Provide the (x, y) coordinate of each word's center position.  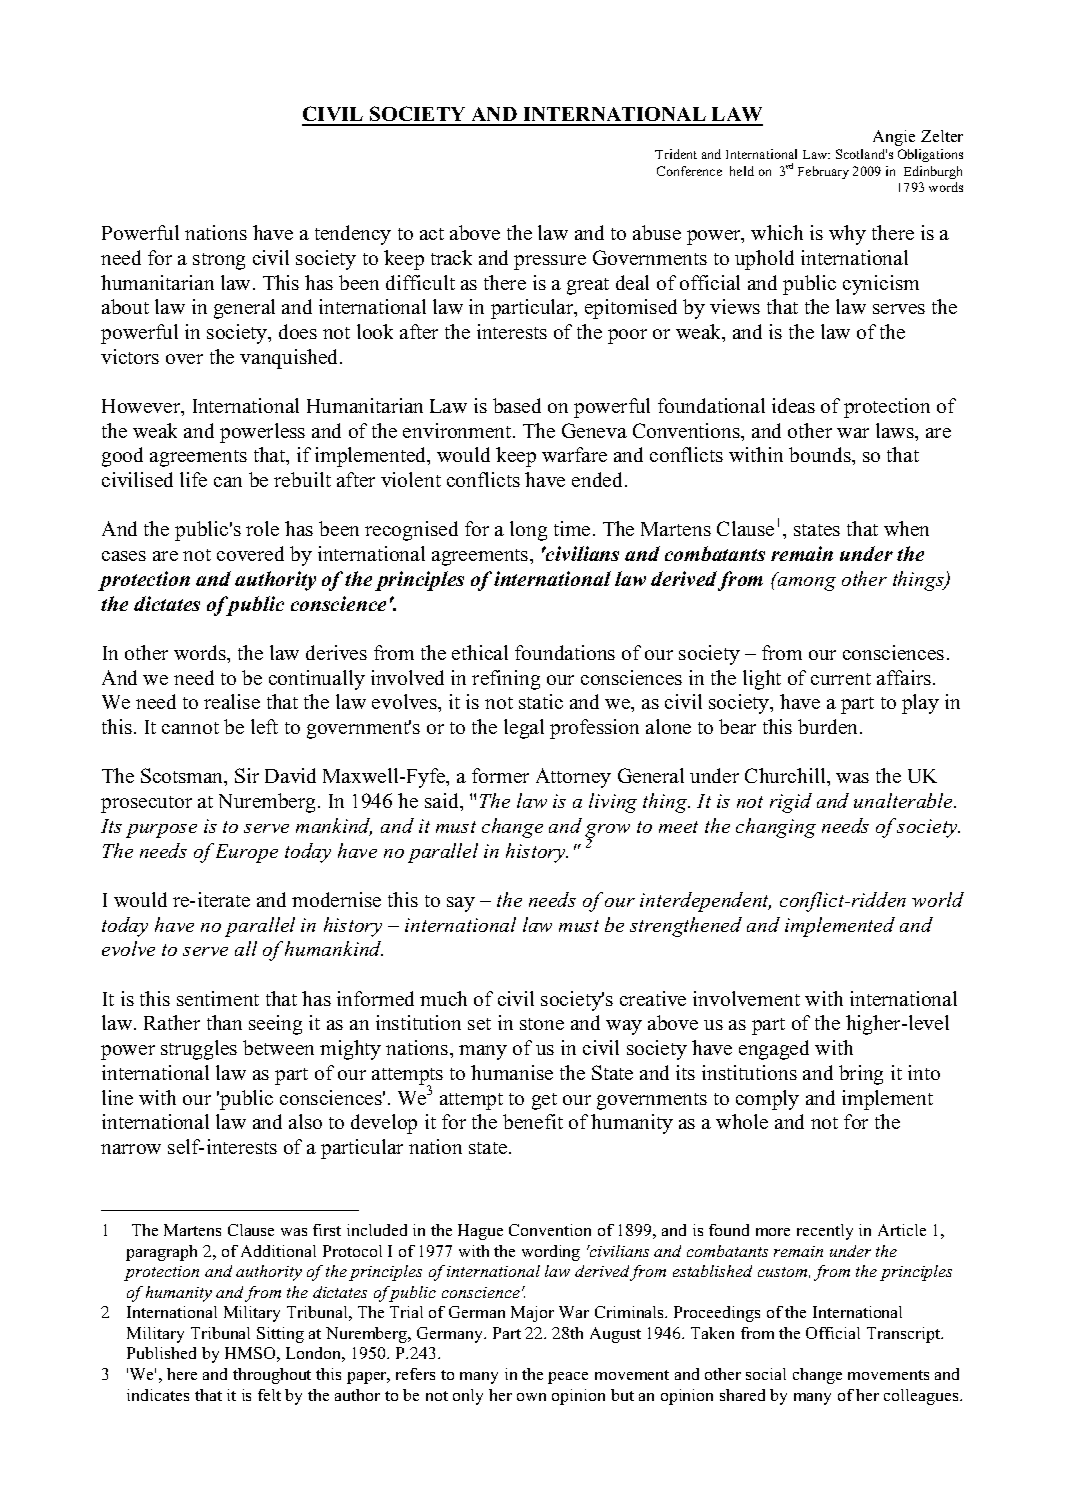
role (262, 528)
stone (542, 1024)
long (528, 531)
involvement (746, 998)
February (823, 172)
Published (161, 1353)
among (805, 582)
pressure (550, 262)
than (224, 1022)
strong (219, 261)
